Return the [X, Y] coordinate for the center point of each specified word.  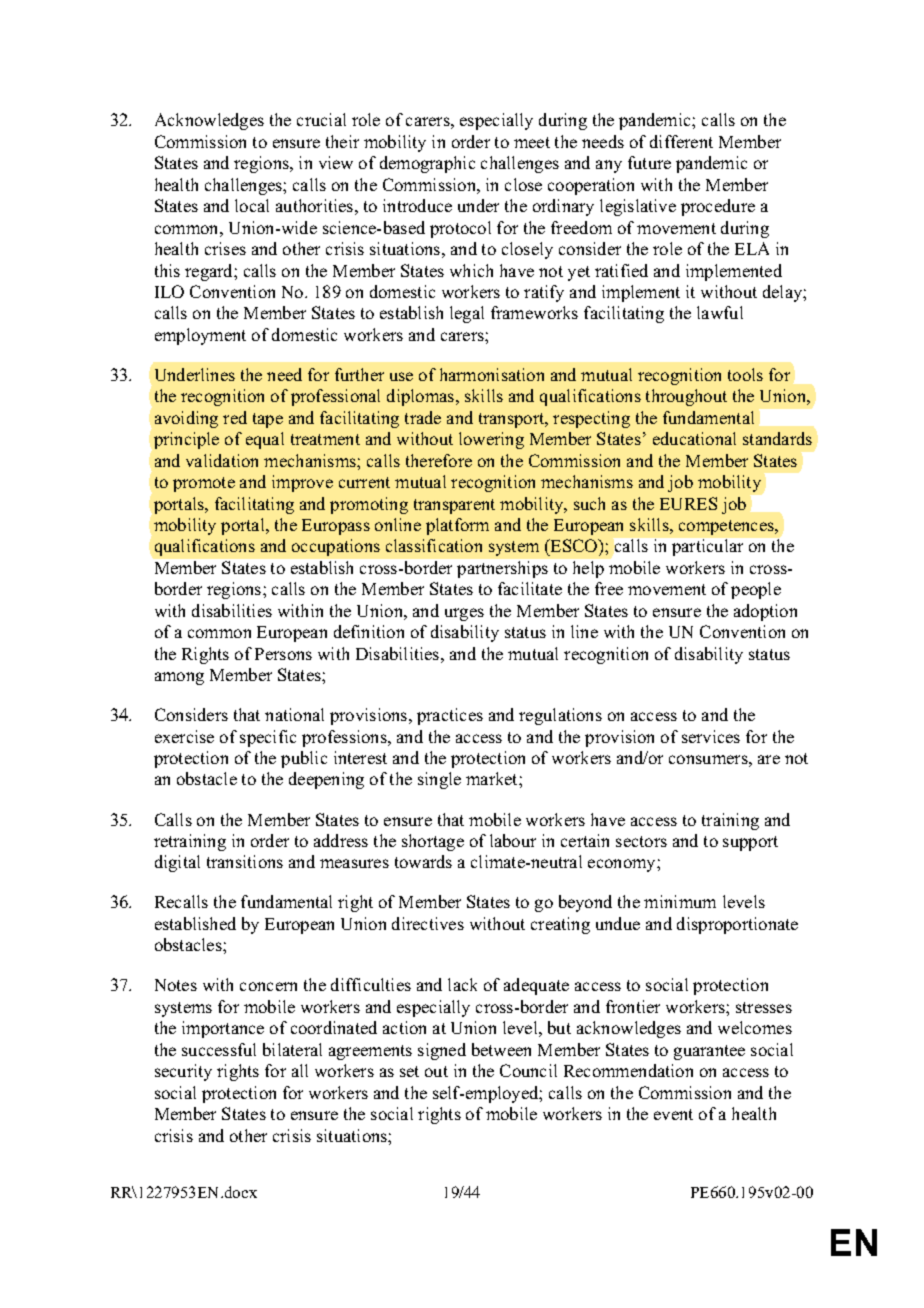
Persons [283, 654]
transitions [245, 861]
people [756, 590]
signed [442, 1051]
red [235, 417]
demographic [427, 164]
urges [464, 614]
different [681, 141]
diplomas [422, 397]
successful [219, 1049]
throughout [686, 397]
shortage [433, 842]
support [750, 843]
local [252, 205]
